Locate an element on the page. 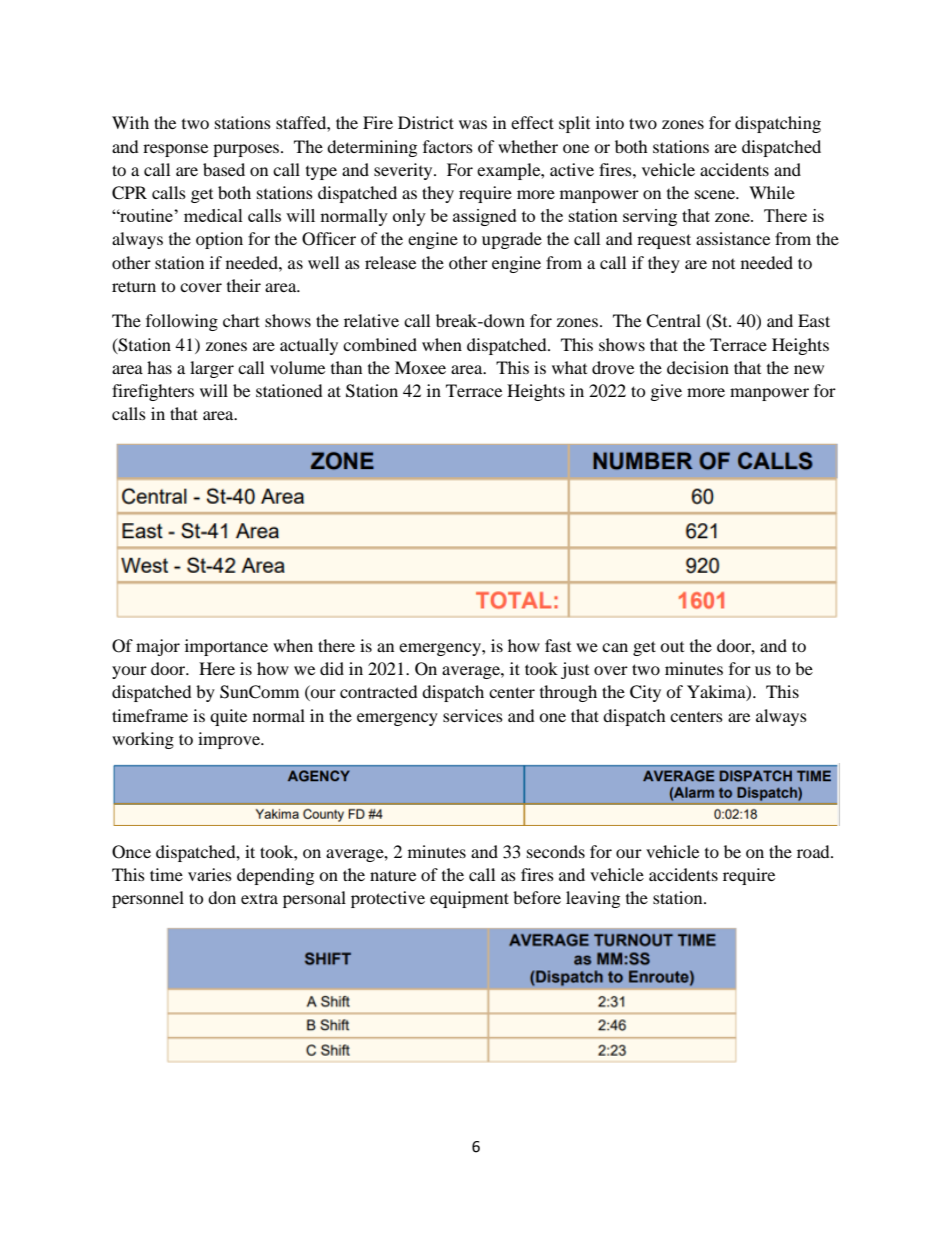  quite is located at coordinates (228, 717).
